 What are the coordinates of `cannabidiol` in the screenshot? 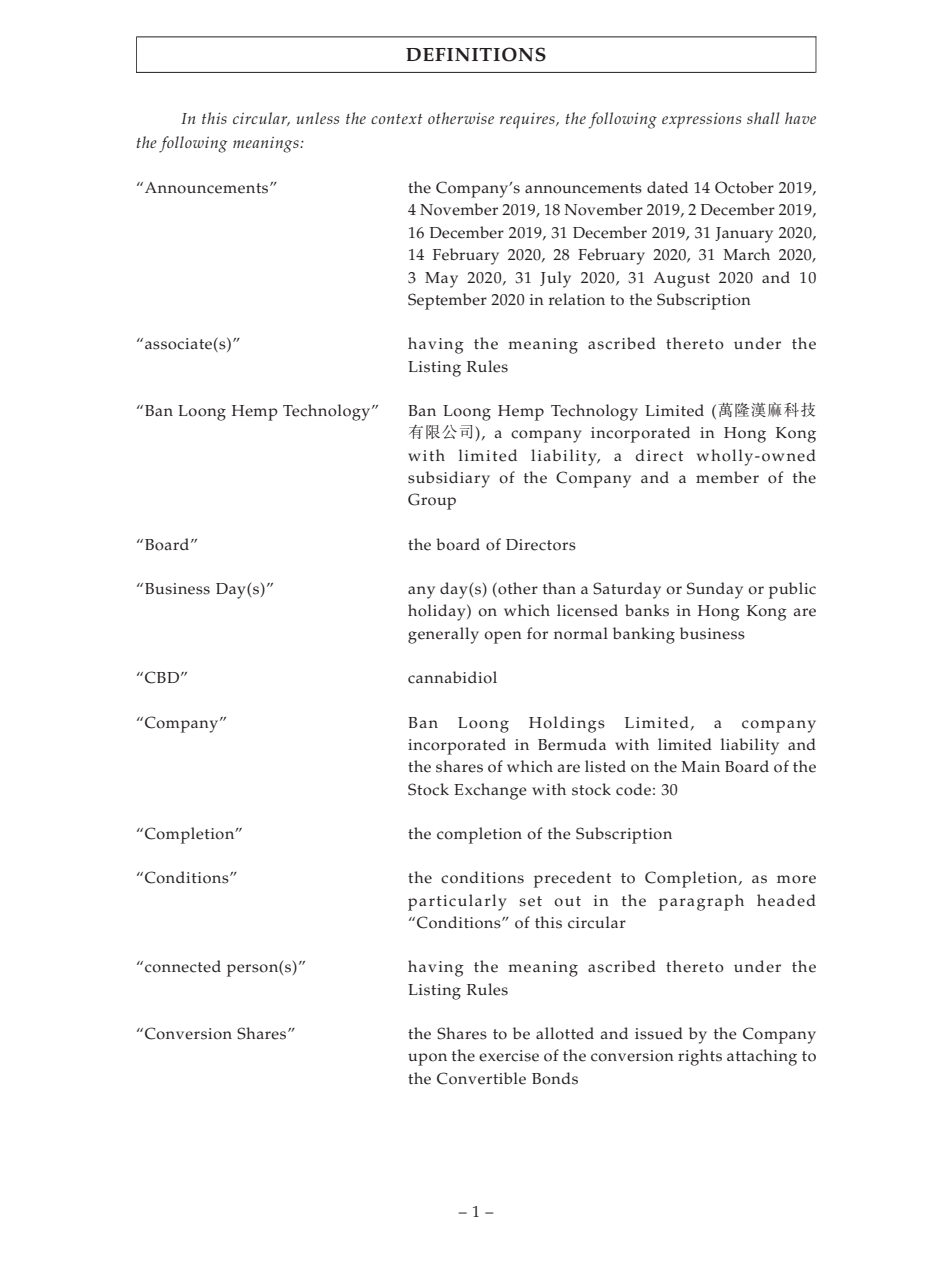 It's located at (452, 677).
